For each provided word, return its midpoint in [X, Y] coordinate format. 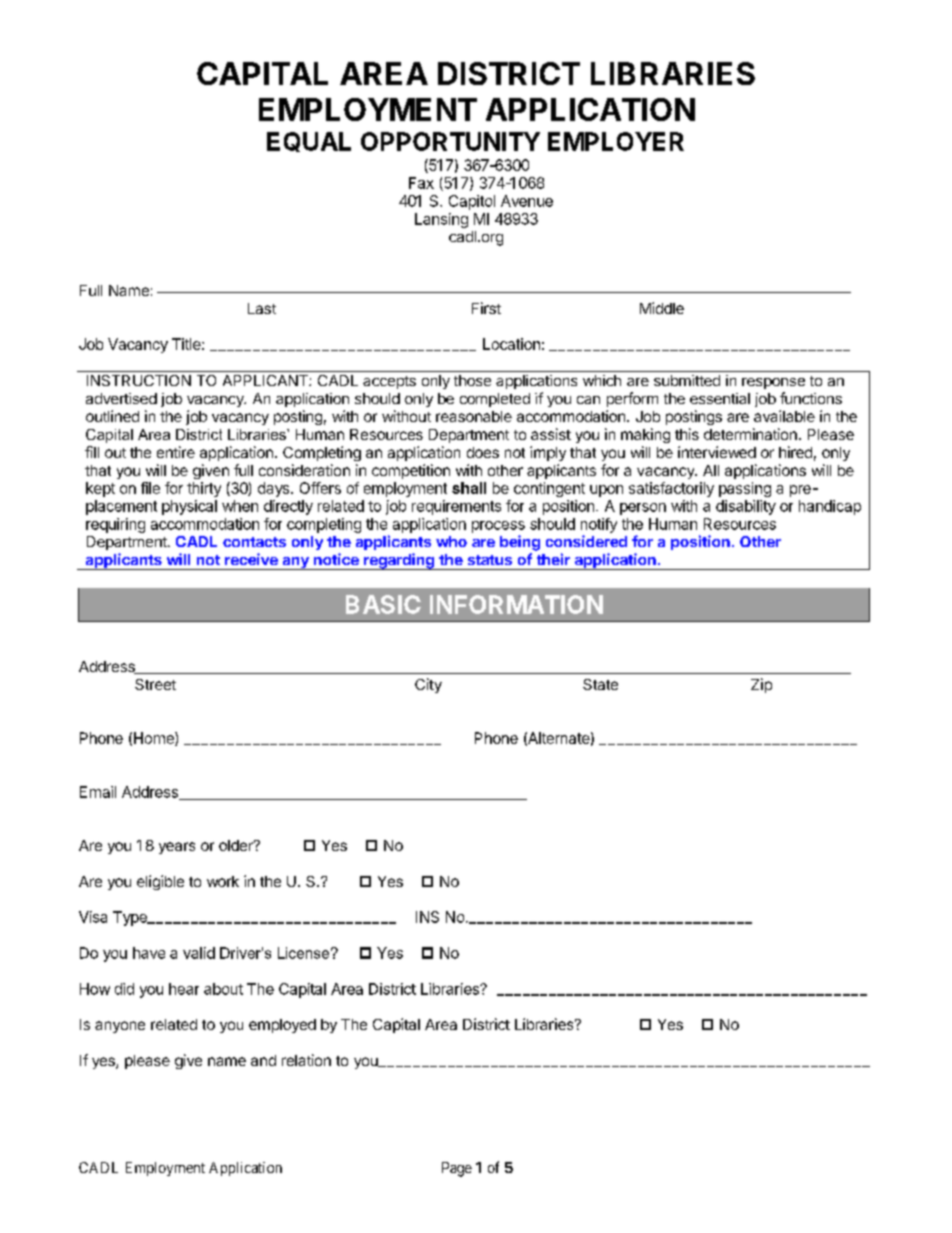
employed [282, 1026]
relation [306, 1060]
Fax [421, 183]
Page [457, 1169]
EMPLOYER [616, 141]
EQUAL [309, 142]
